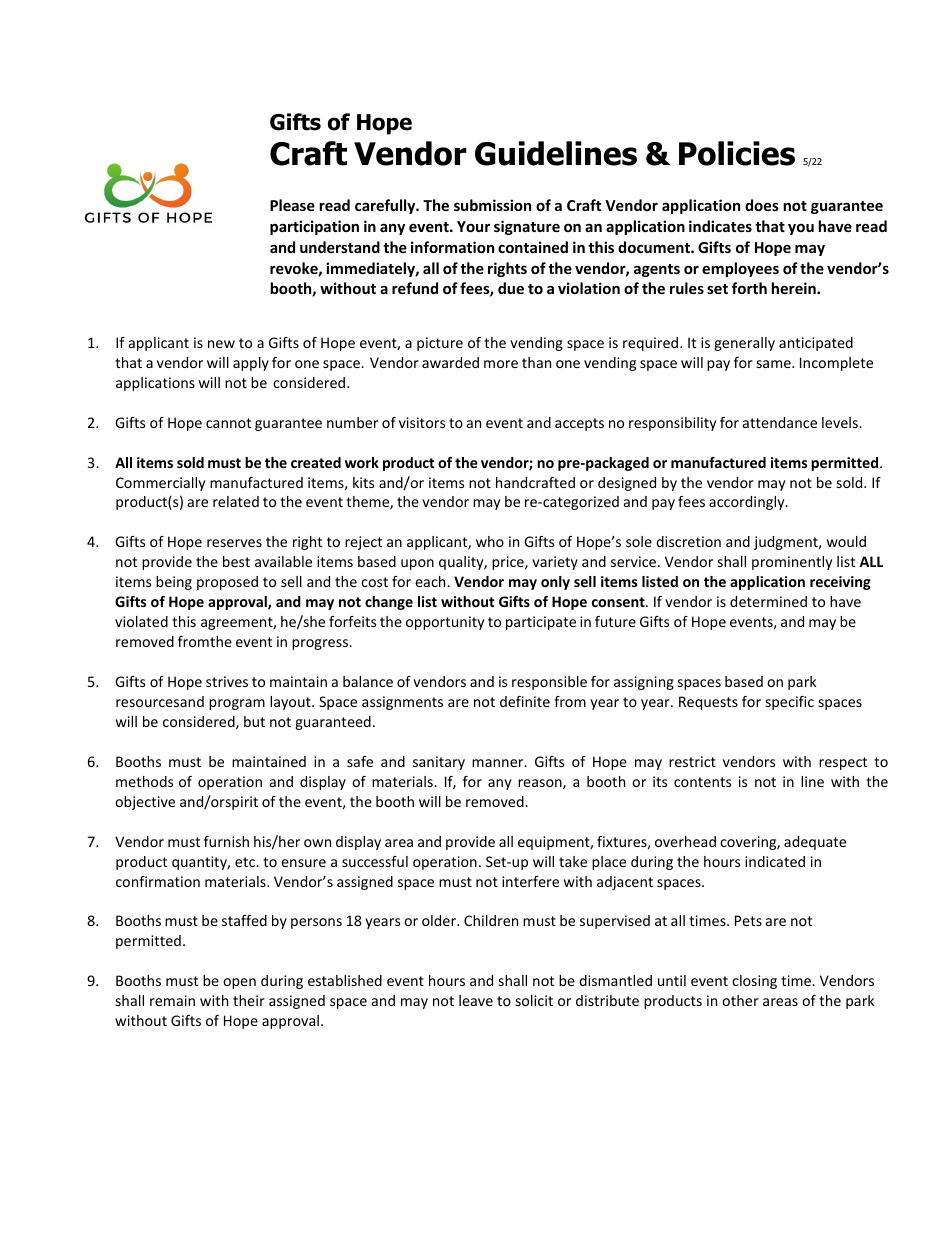 This page has width=952, height=1233. I want to click on apply, so click(251, 364).
